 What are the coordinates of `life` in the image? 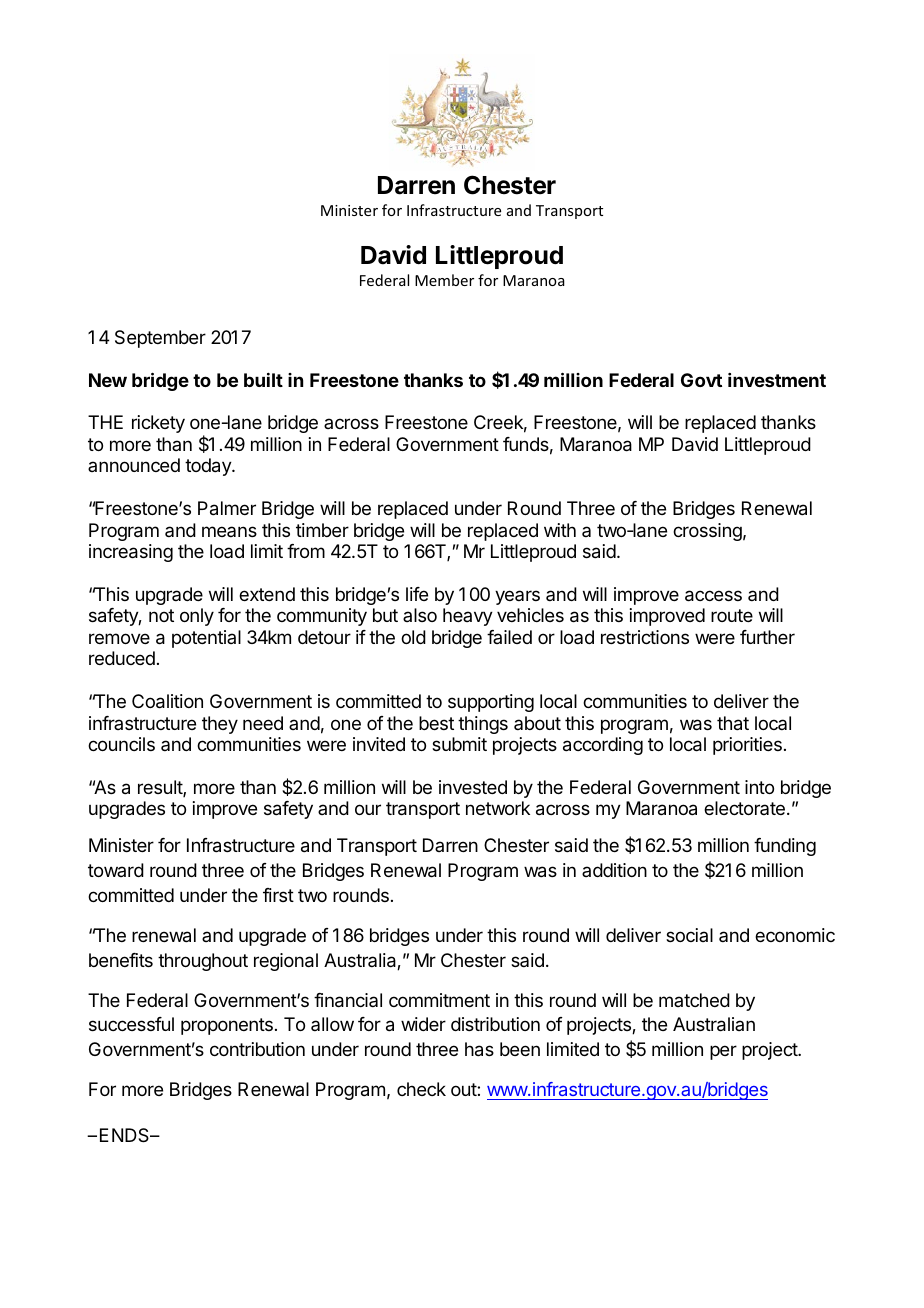 It's located at (417, 594).
